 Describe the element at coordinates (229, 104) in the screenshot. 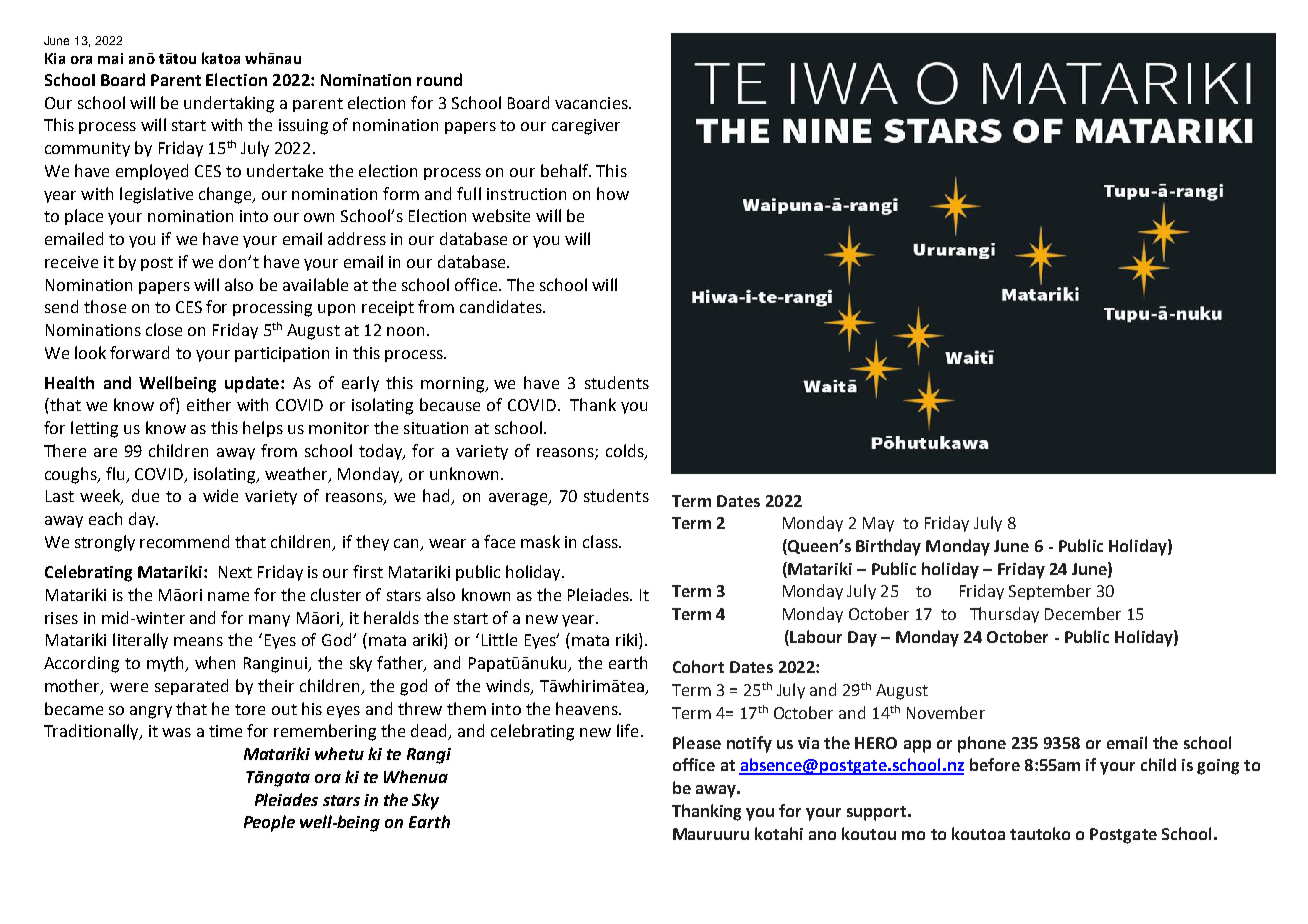

I see `undertaking` at that location.
